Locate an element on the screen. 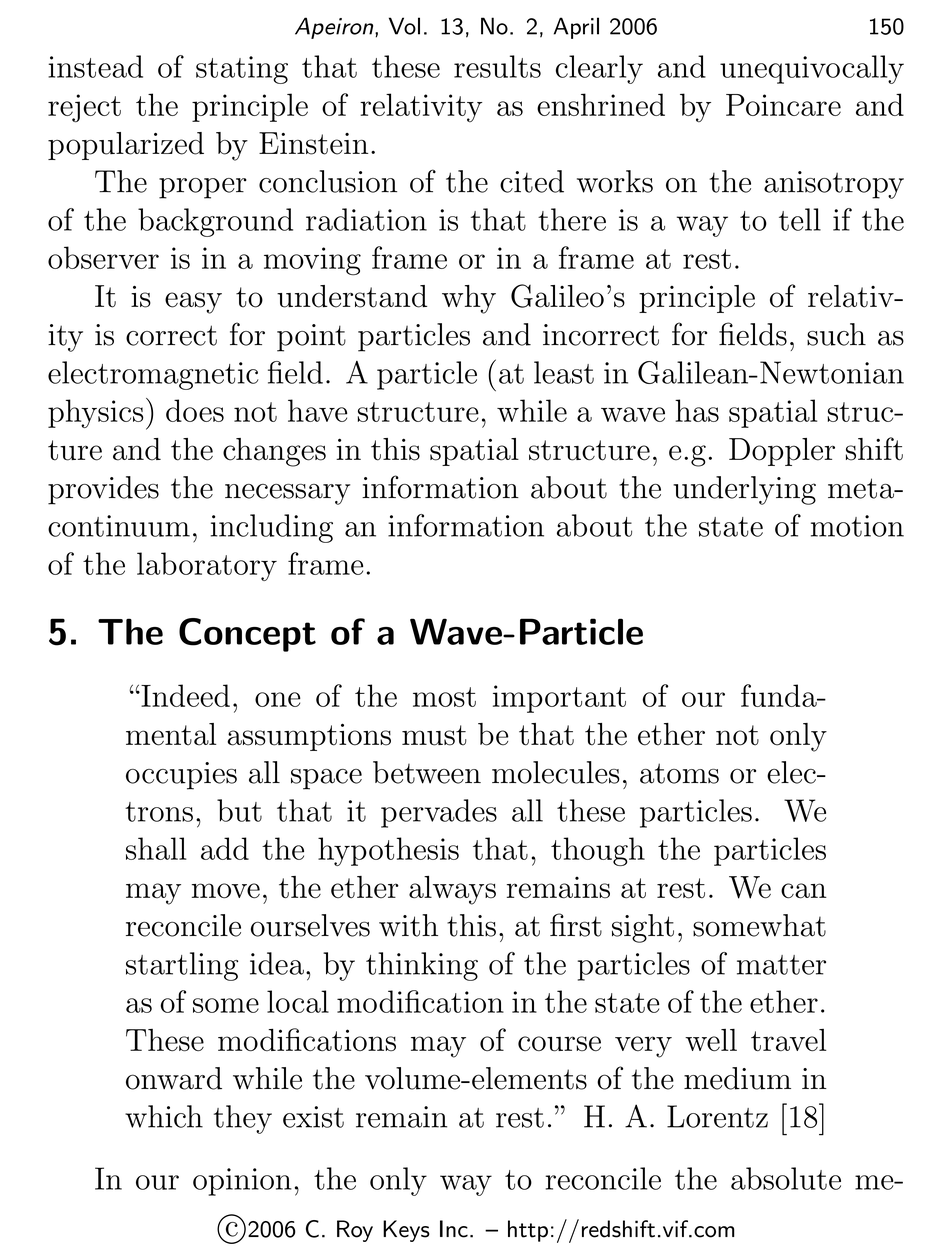 The height and width of the screenshot is (1258, 952). shall is located at coordinates (156, 848).
